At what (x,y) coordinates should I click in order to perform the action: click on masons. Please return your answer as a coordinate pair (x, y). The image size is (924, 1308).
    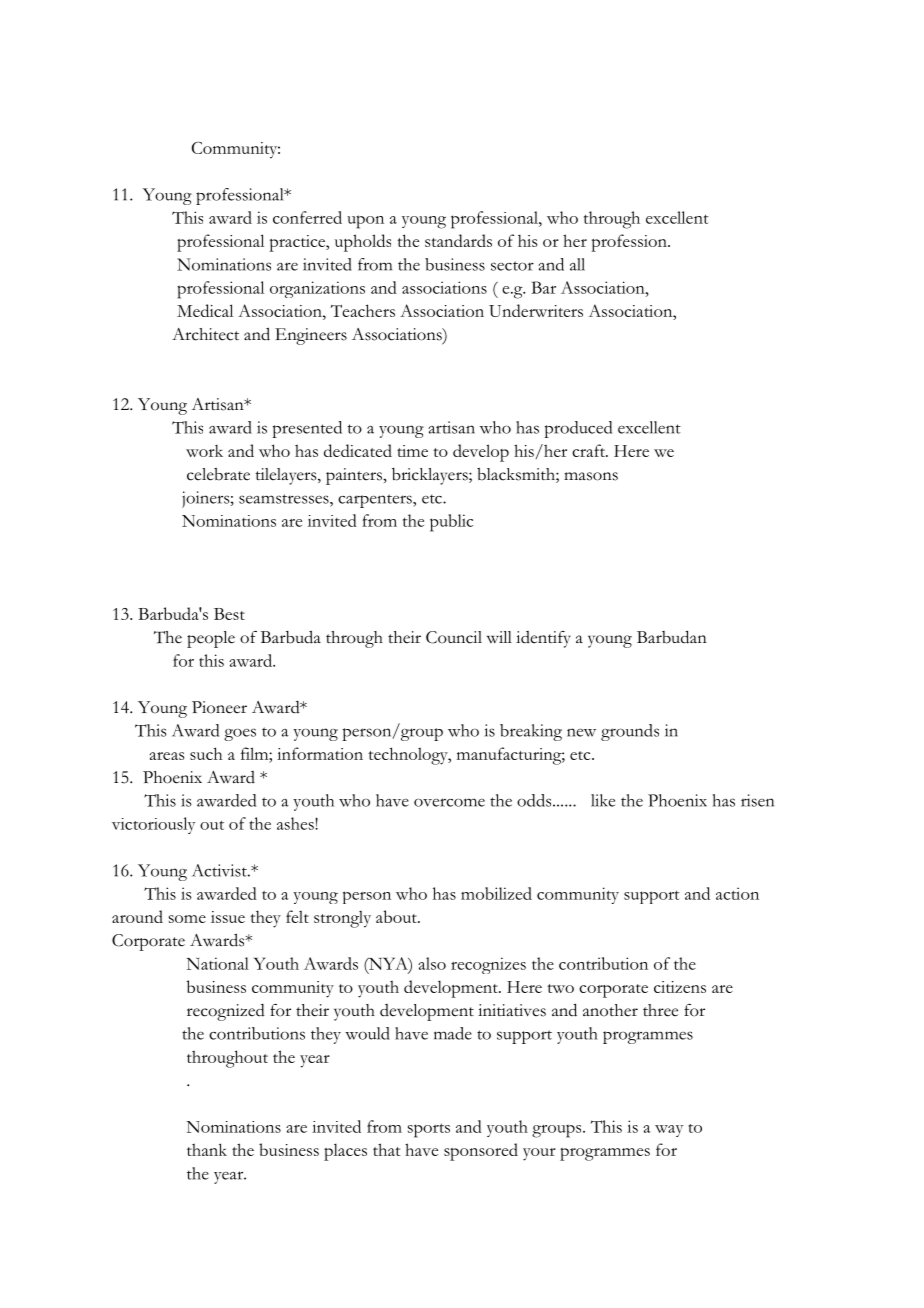
    Looking at the image, I should click on (591, 476).
